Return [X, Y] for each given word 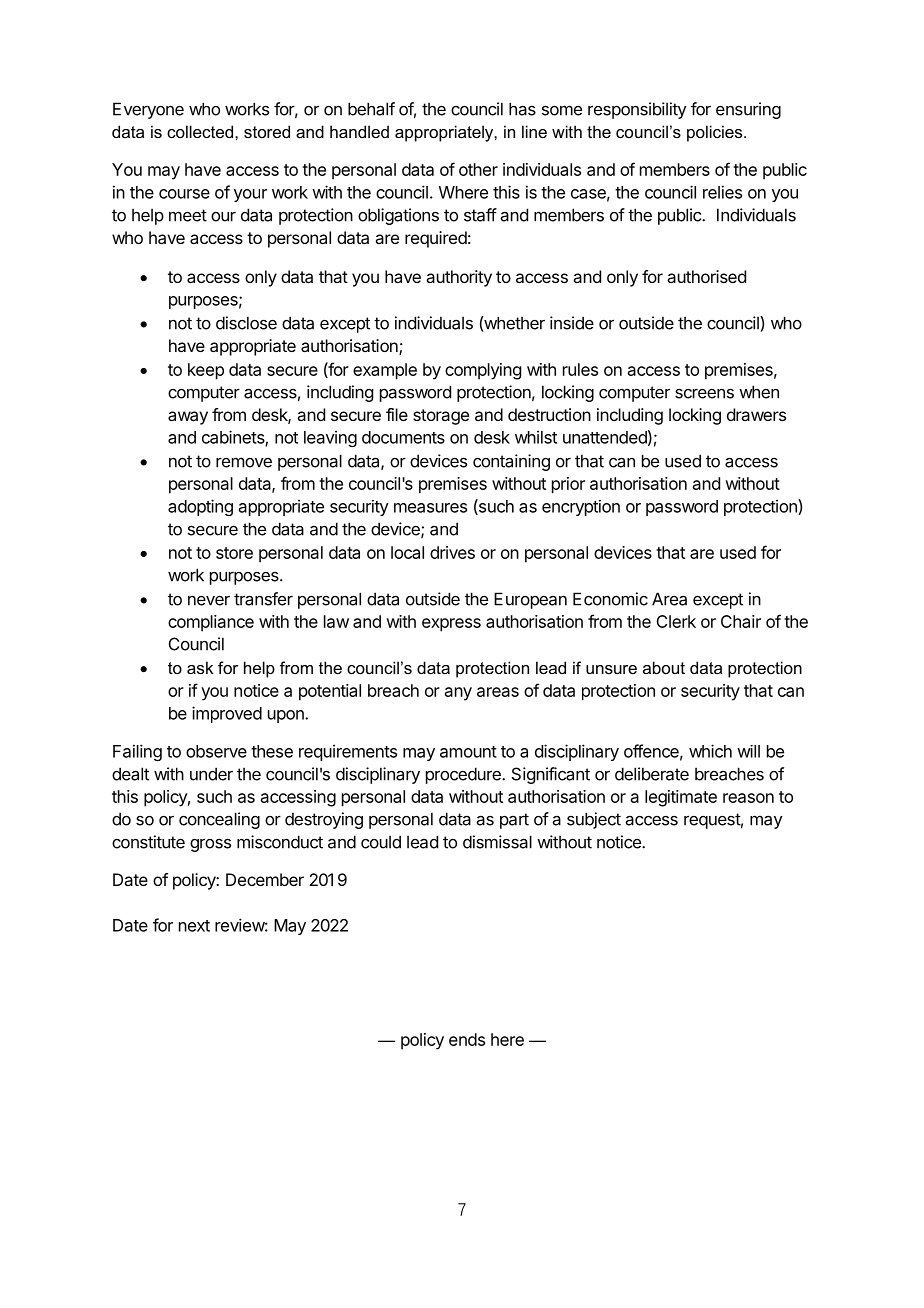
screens [704, 393]
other [478, 169]
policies [716, 133]
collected [201, 131]
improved [227, 714]
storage [441, 417]
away [188, 418]
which [710, 751]
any [458, 694]
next [194, 926]
